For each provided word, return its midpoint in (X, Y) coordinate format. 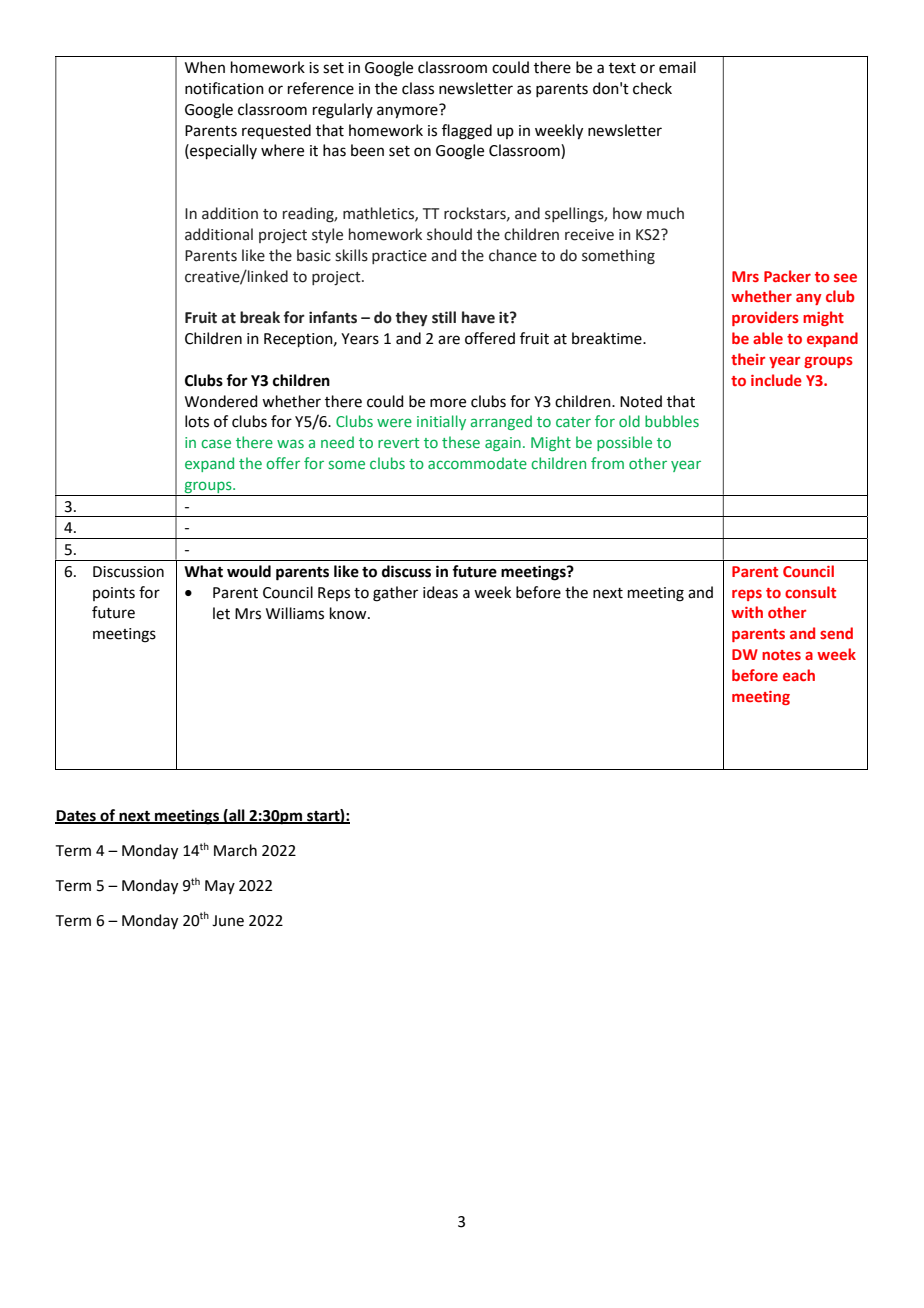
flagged (467, 132)
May (220, 887)
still (444, 317)
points (114, 594)
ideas (440, 592)
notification (224, 88)
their (748, 359)
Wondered (221, 401)
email (677, 67)
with (747, 612)
